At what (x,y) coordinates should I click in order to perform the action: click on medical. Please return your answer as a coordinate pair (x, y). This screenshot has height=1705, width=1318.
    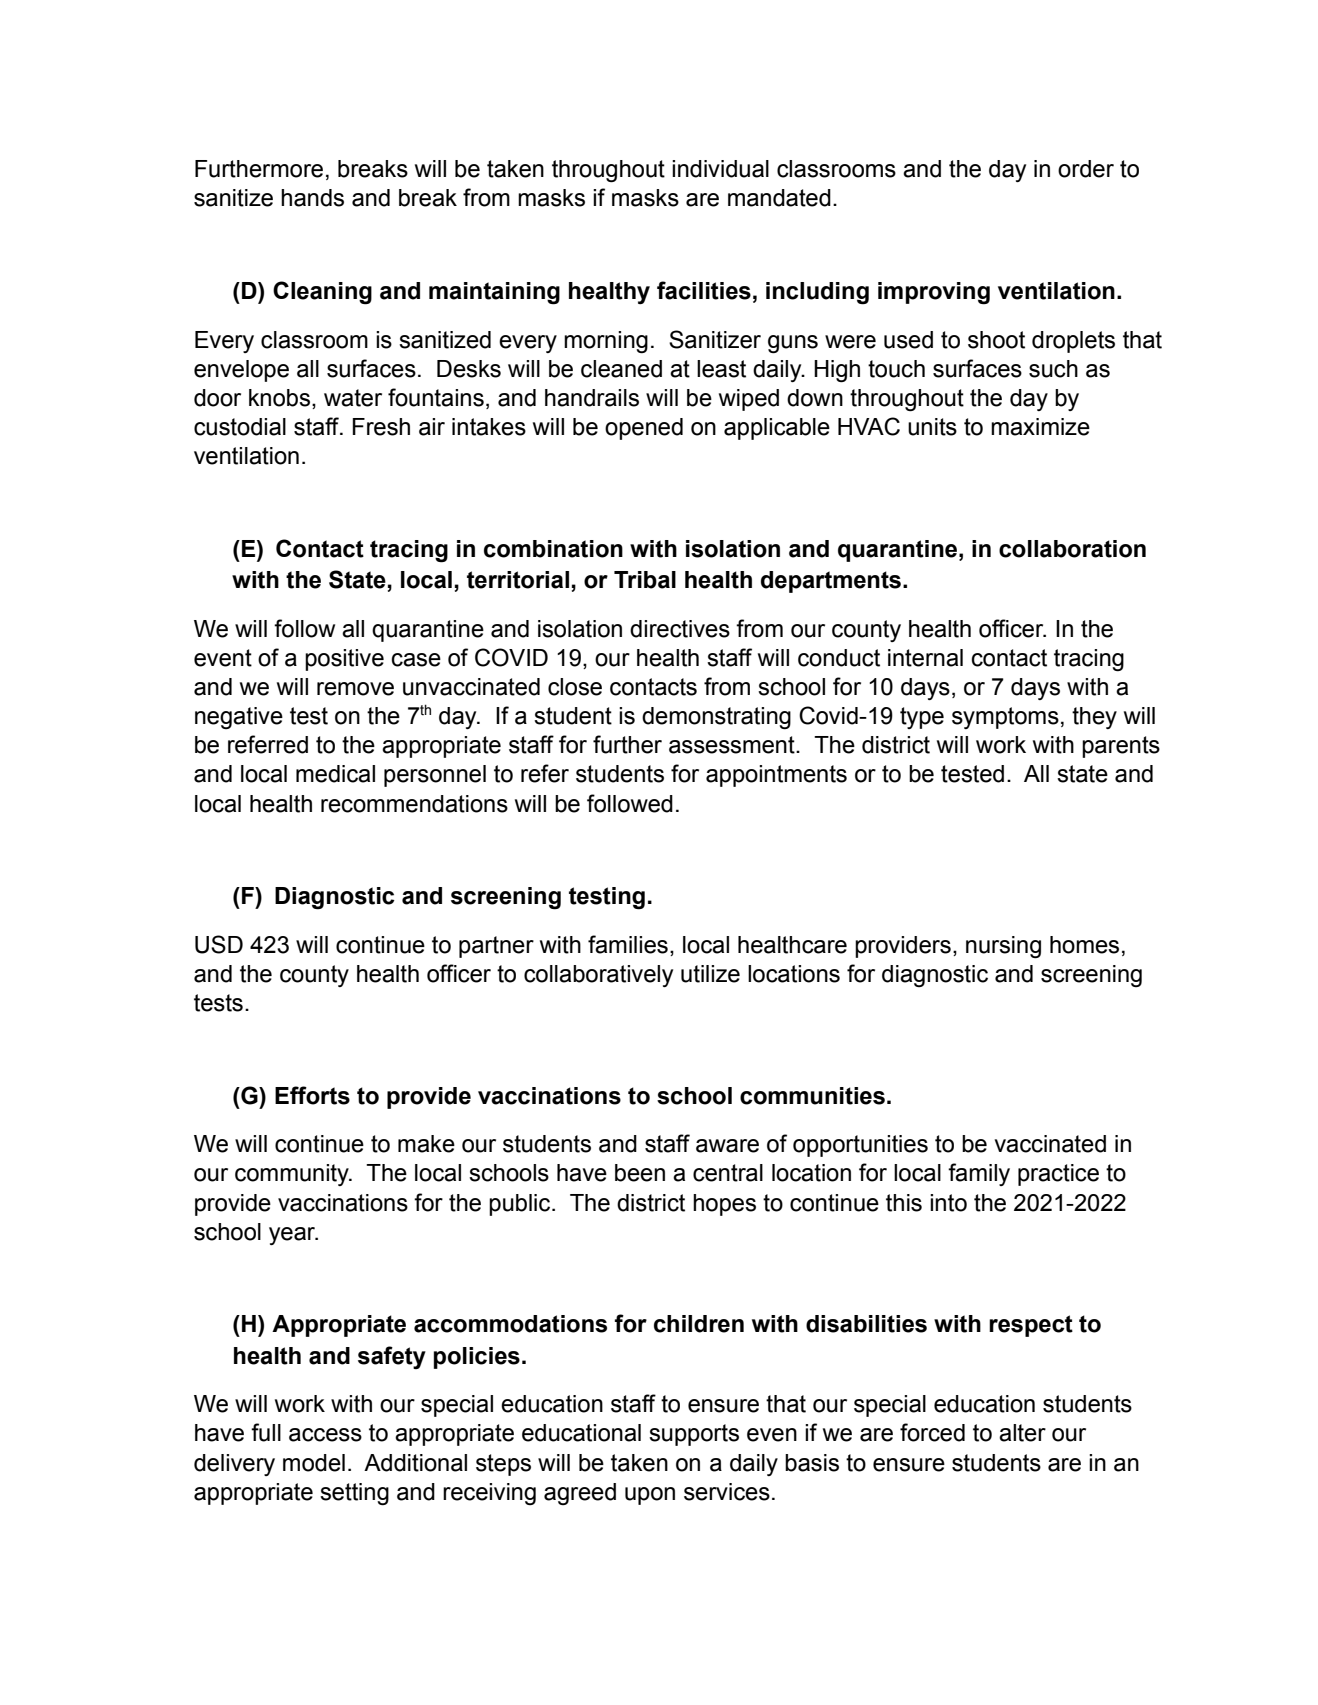
    Looking at the image, I should click on (335, 774).
